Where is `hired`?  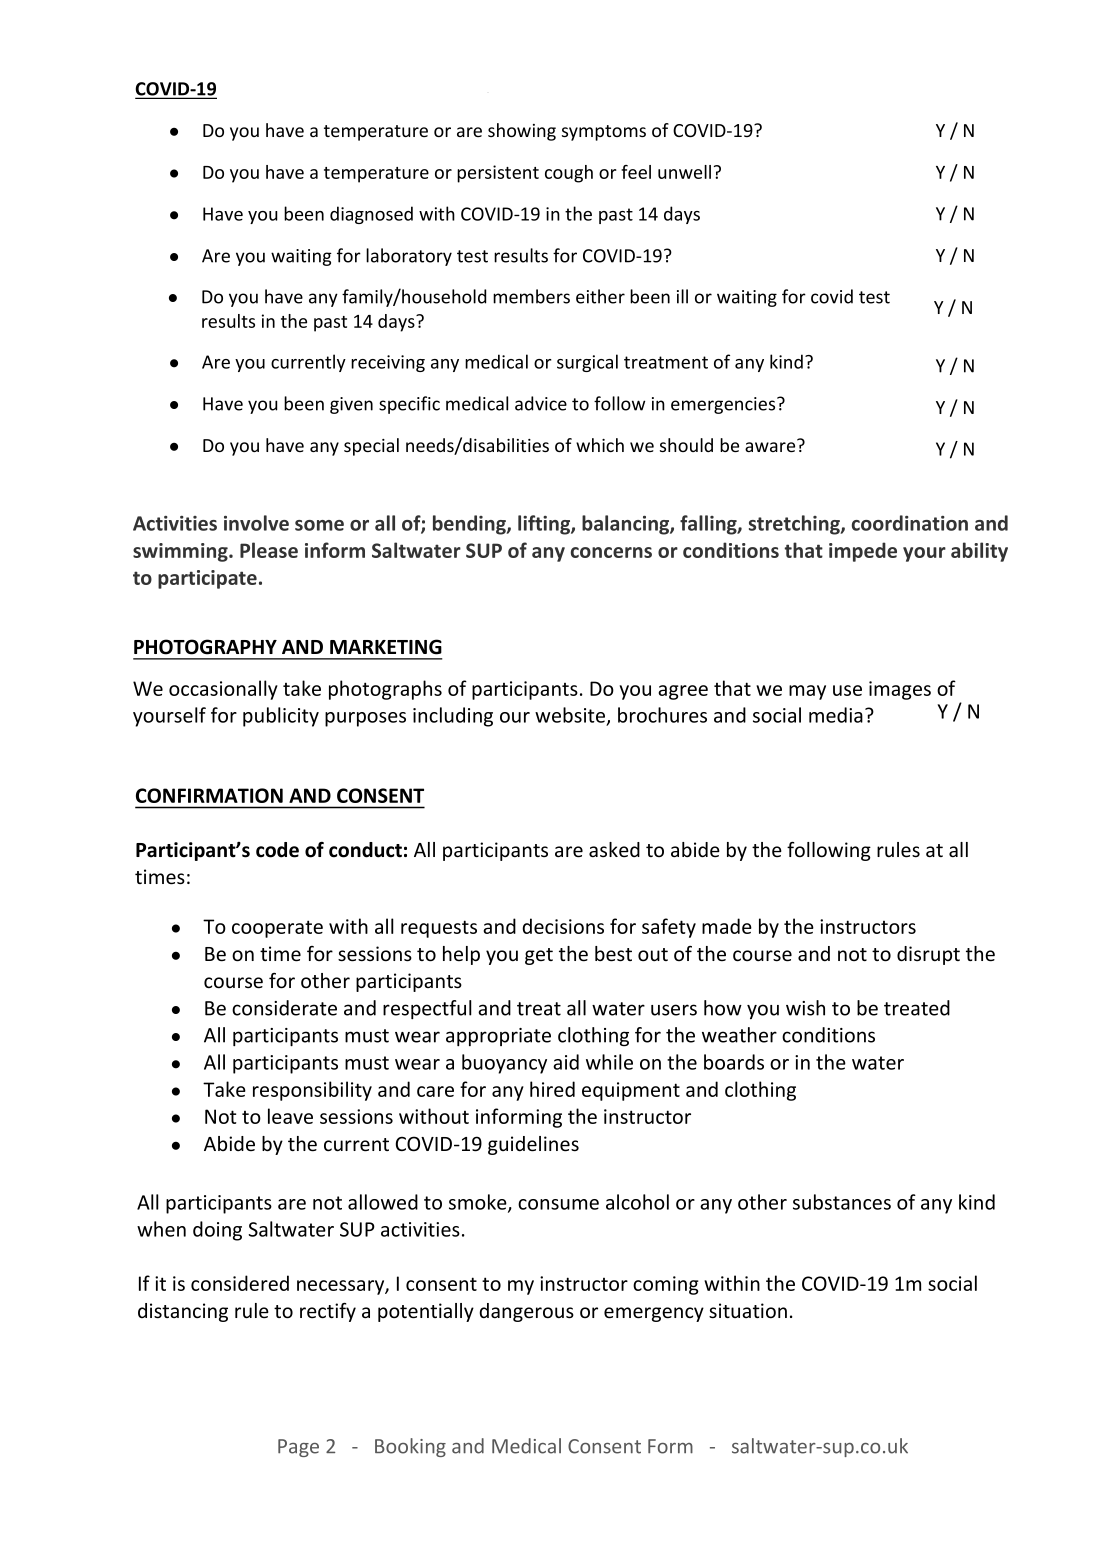
hired is located at coordinates (552, 1089).
